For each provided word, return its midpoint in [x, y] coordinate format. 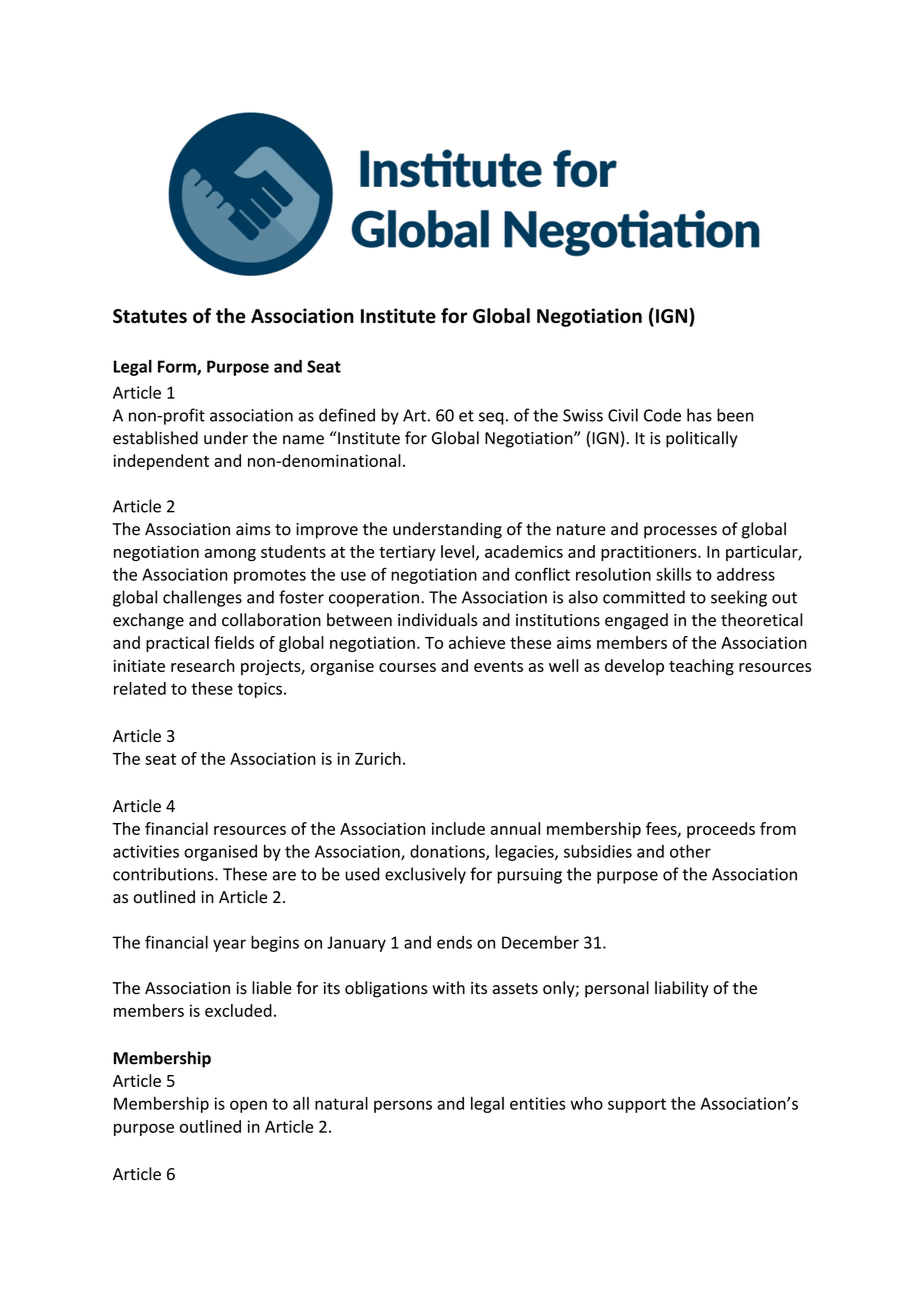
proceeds [721, 830]
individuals [438, 620]
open [248, 1106]
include [458, 828]
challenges [202, 598]
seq [491, 418]
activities [146, 851]
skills [673, 574]
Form [178, 367]
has [699, 415]
